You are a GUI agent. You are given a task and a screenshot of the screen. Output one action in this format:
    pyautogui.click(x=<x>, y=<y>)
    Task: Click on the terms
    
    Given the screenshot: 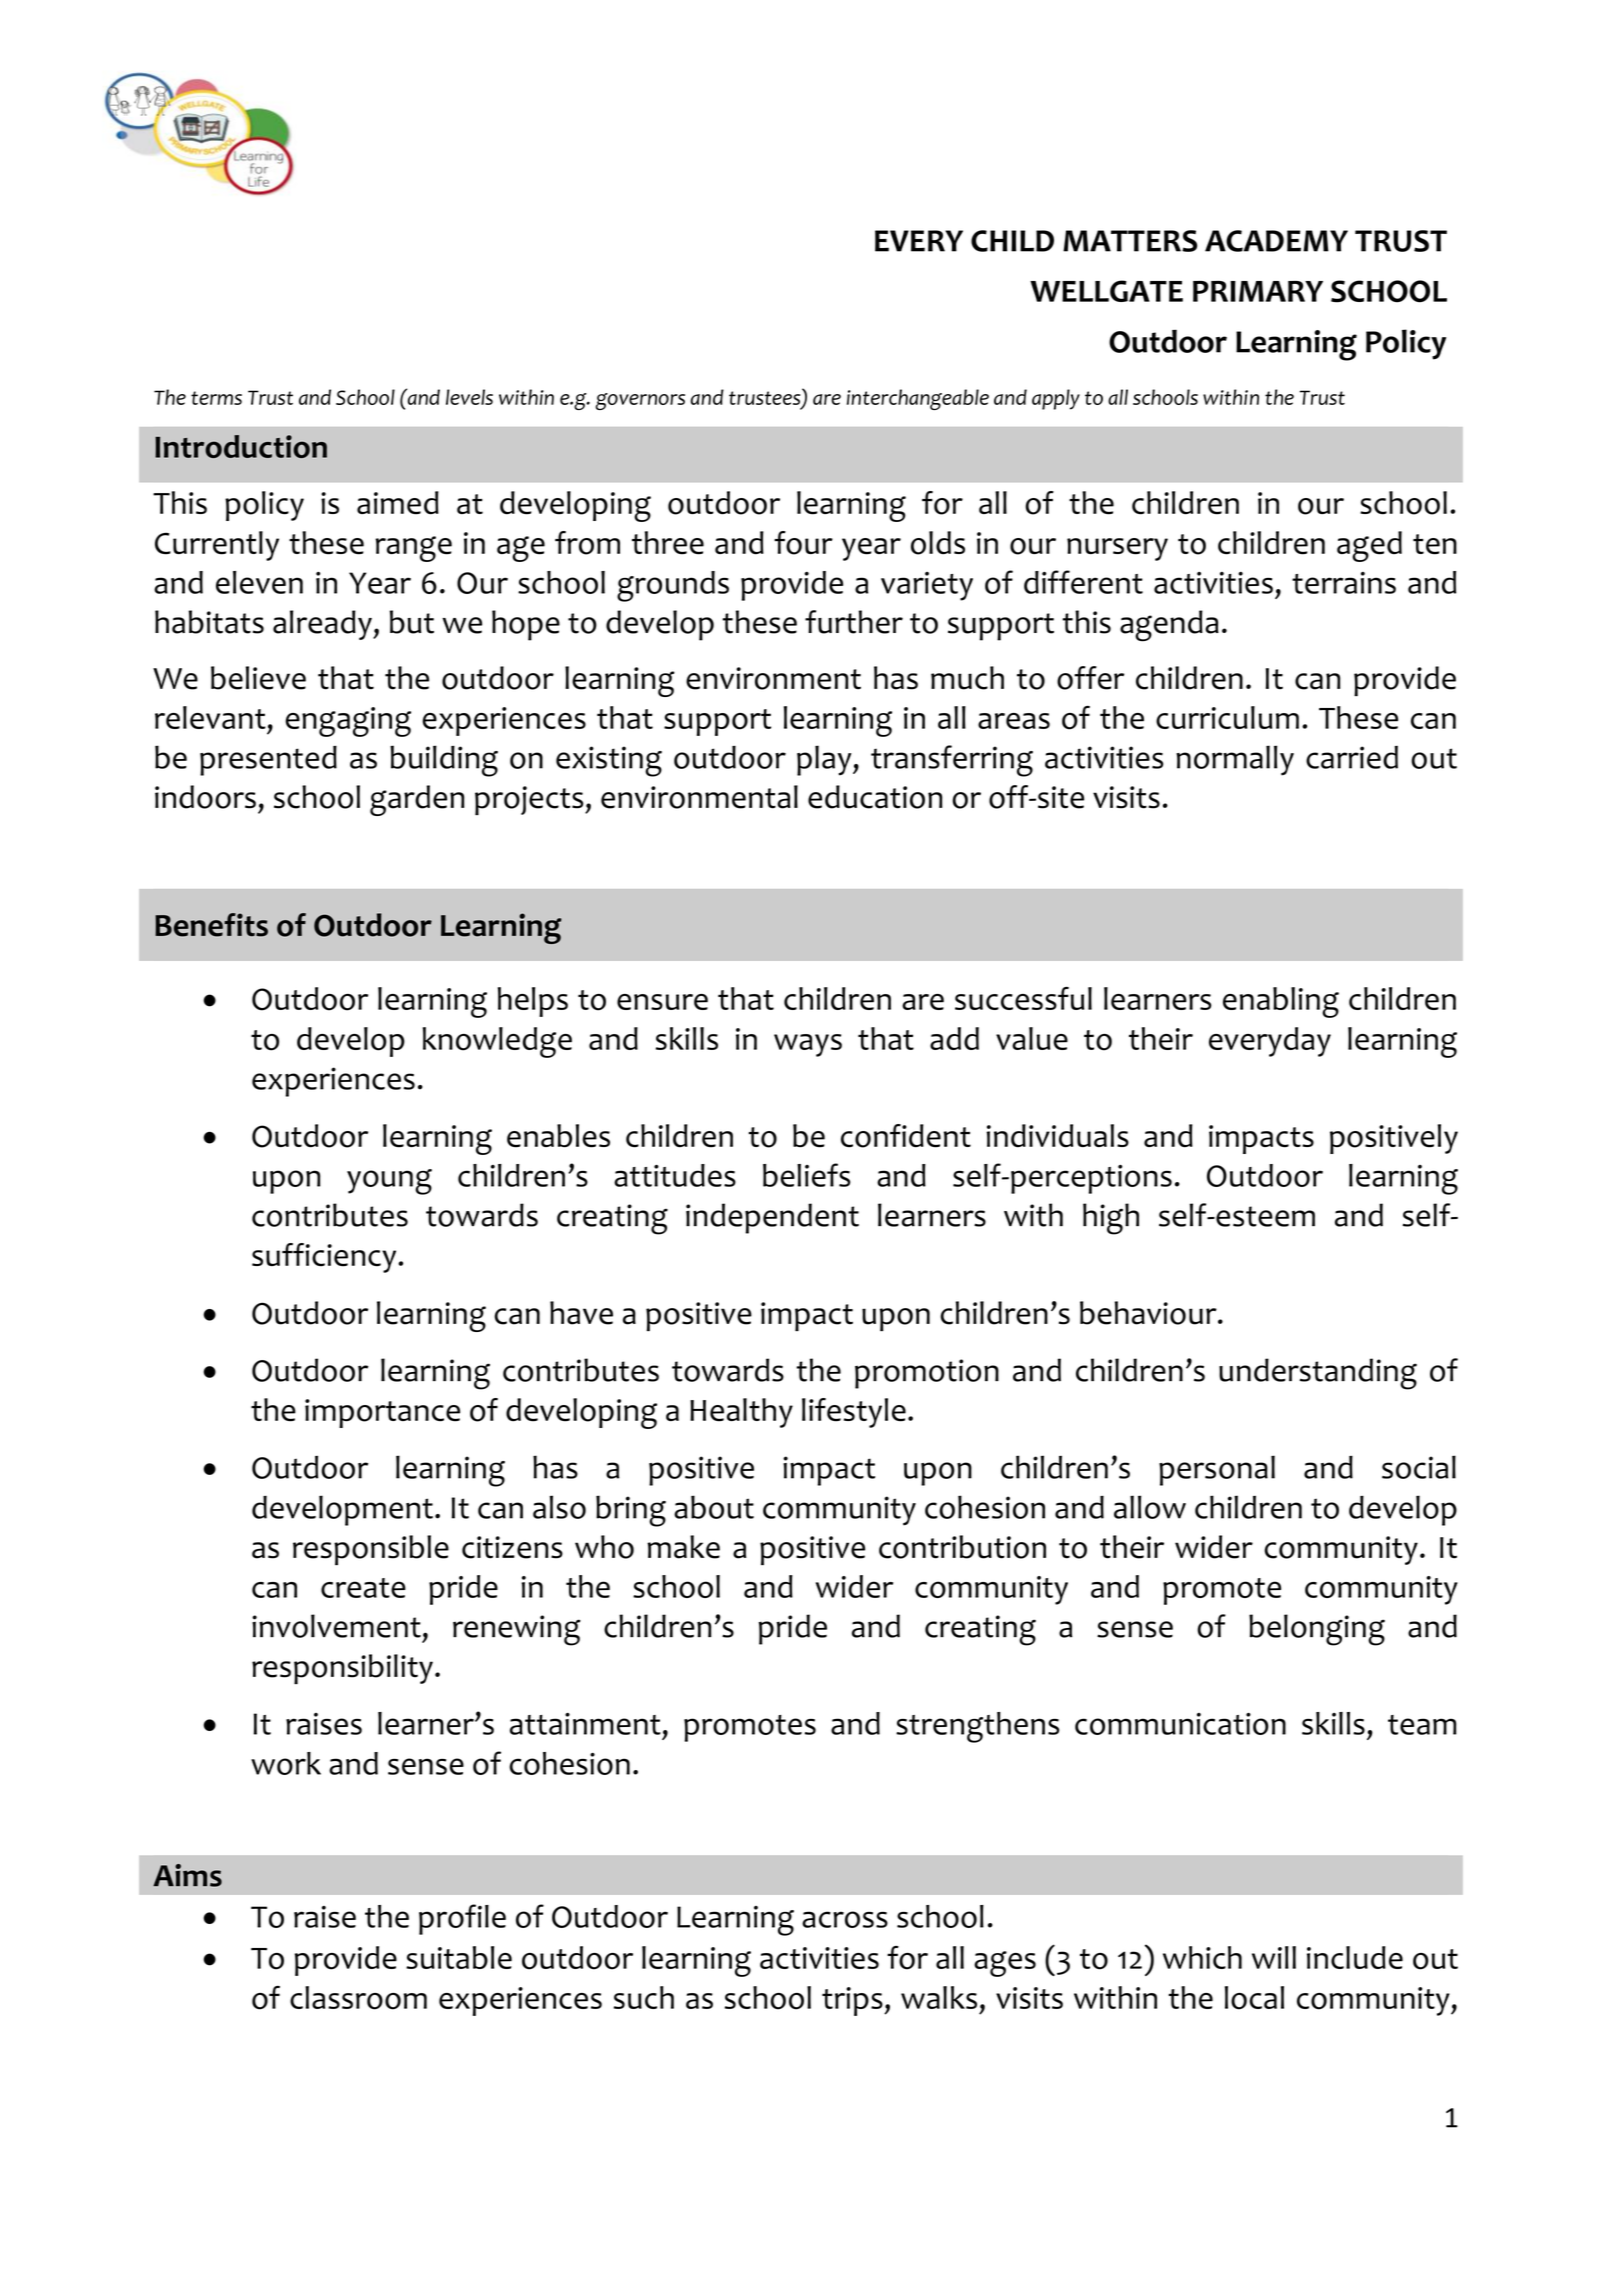 What is the action you would take?
    pyautogui.click(x=216, y=398)
